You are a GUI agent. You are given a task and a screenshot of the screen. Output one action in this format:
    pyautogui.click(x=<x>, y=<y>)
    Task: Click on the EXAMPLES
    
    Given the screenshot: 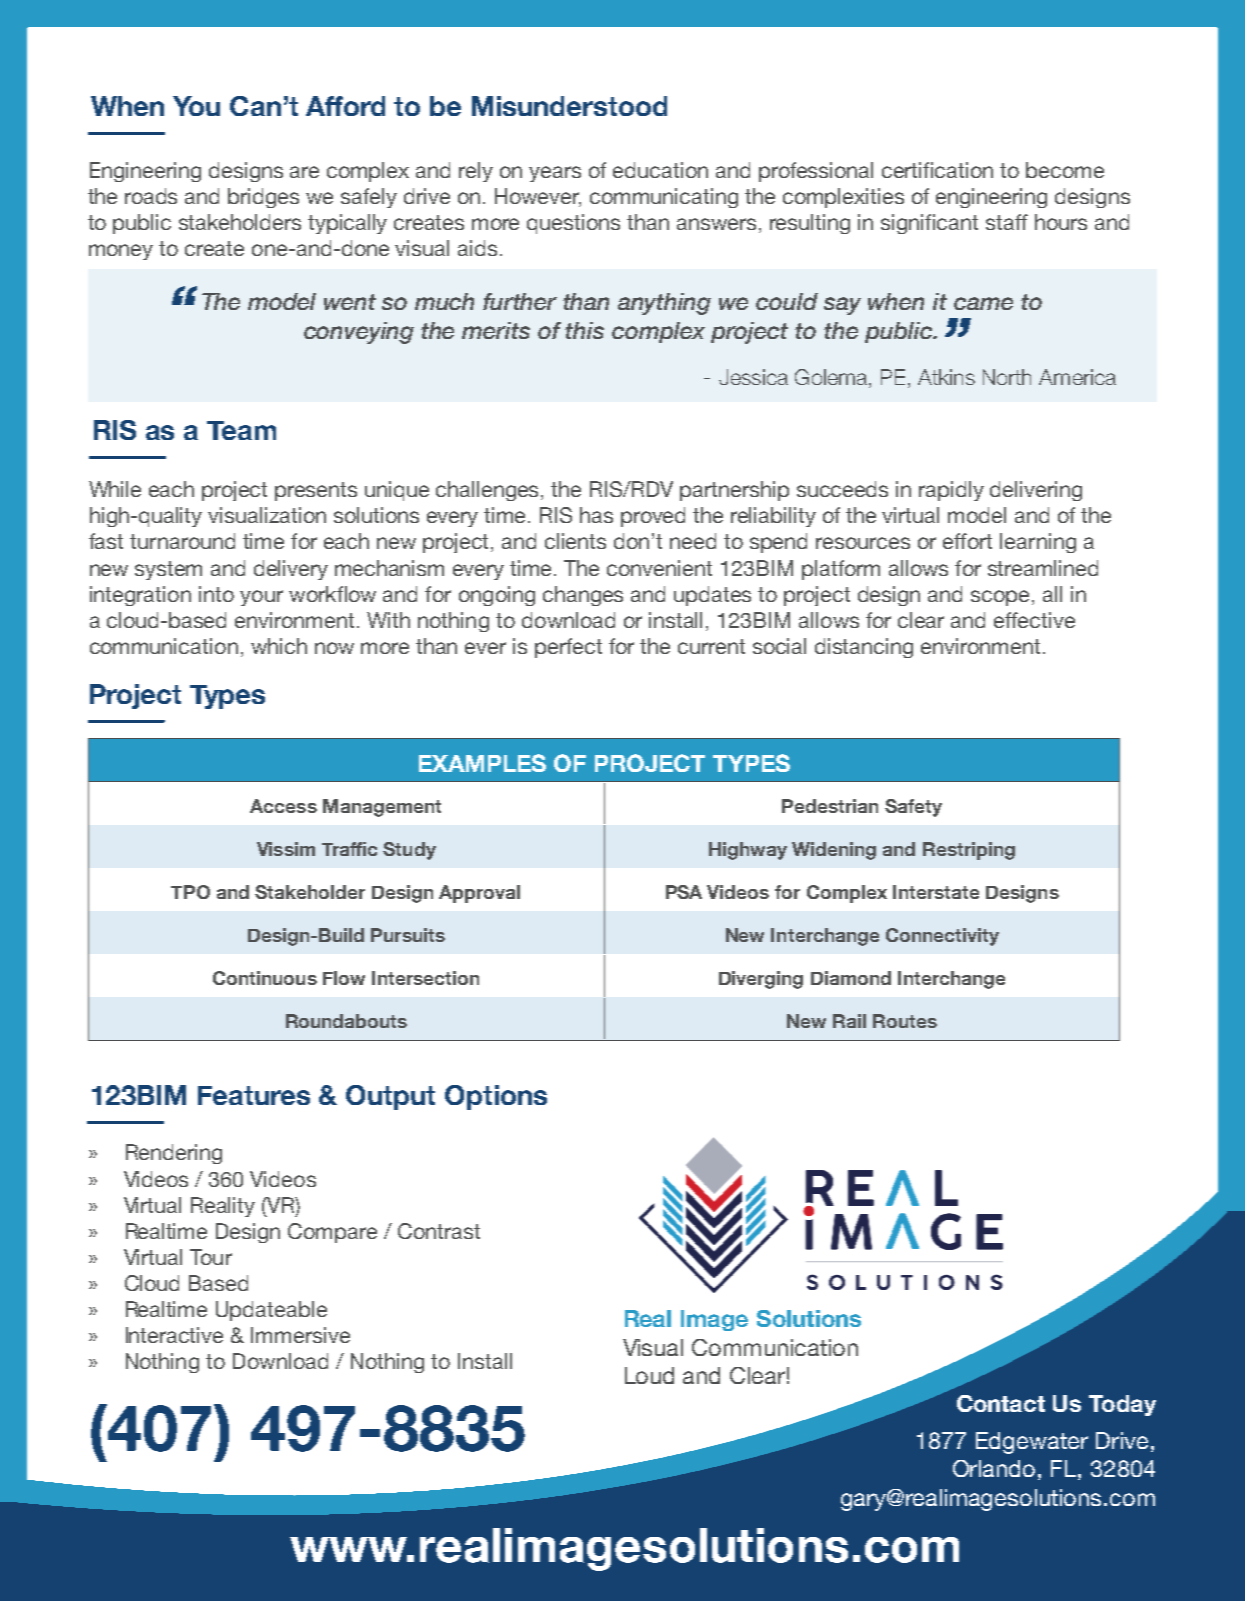 What is the action you would take?
    pyautogui.click(x=482, y=763)
